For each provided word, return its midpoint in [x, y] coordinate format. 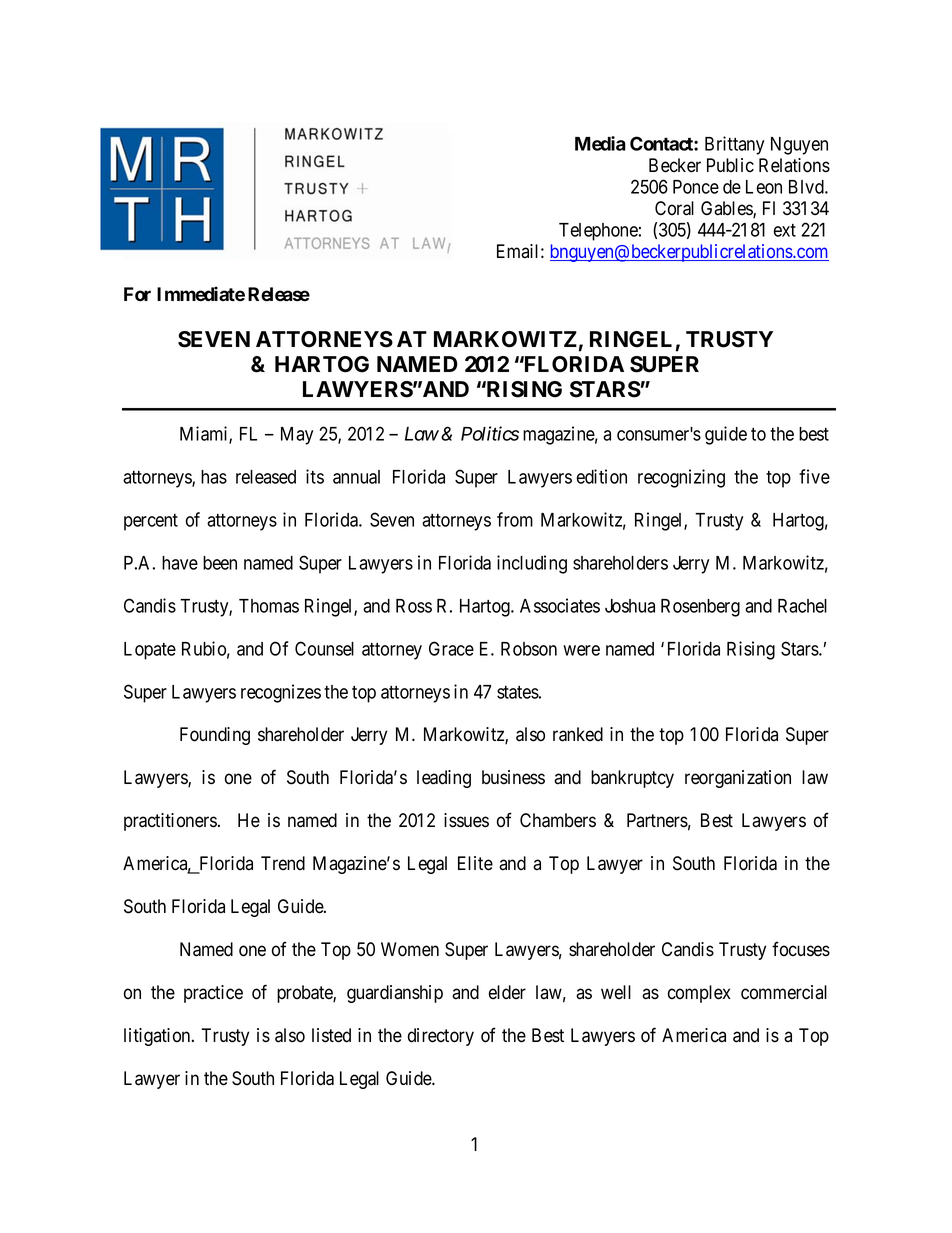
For [137, 294]
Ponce [696, 187]
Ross [414, 606]
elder [507, 992]
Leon [764, 187]
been [220, 563]
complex [699, 994]
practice [213, 994]
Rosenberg [700, 608]
